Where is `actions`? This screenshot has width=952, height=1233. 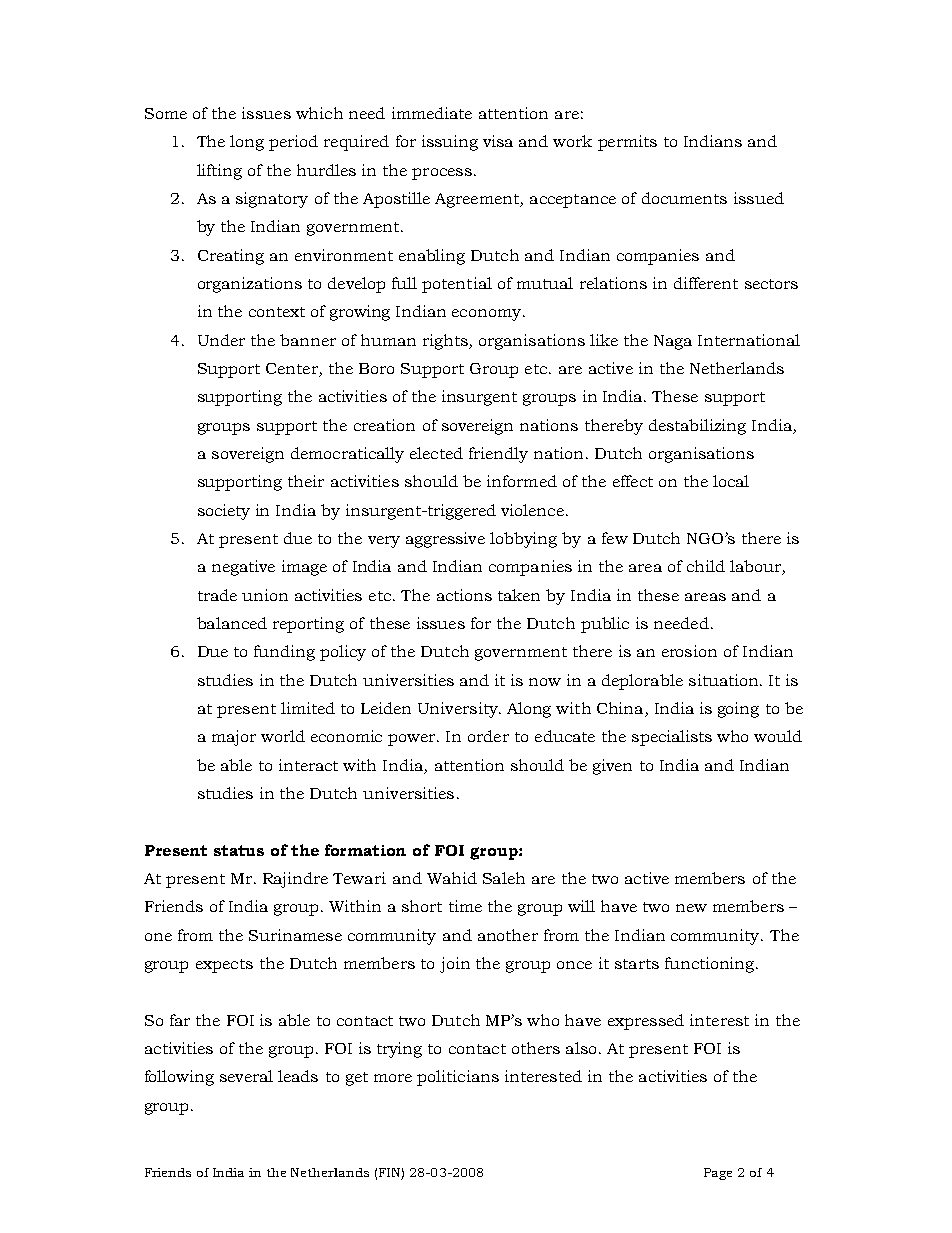 actions is located at coordinates (464, 595).
